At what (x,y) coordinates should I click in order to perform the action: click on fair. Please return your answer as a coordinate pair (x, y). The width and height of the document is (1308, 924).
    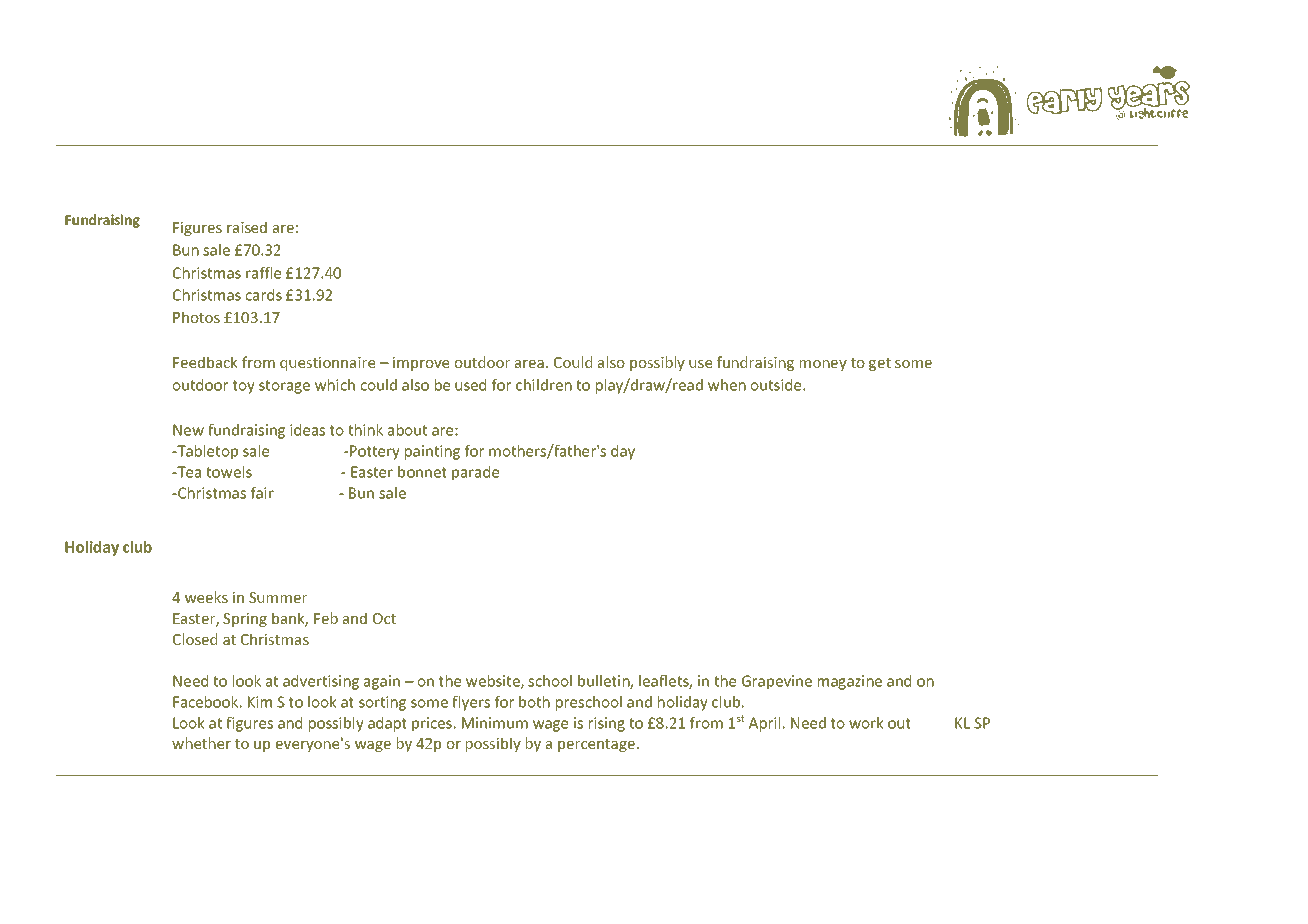
    Looking at the image, I should click on (262, 493).
